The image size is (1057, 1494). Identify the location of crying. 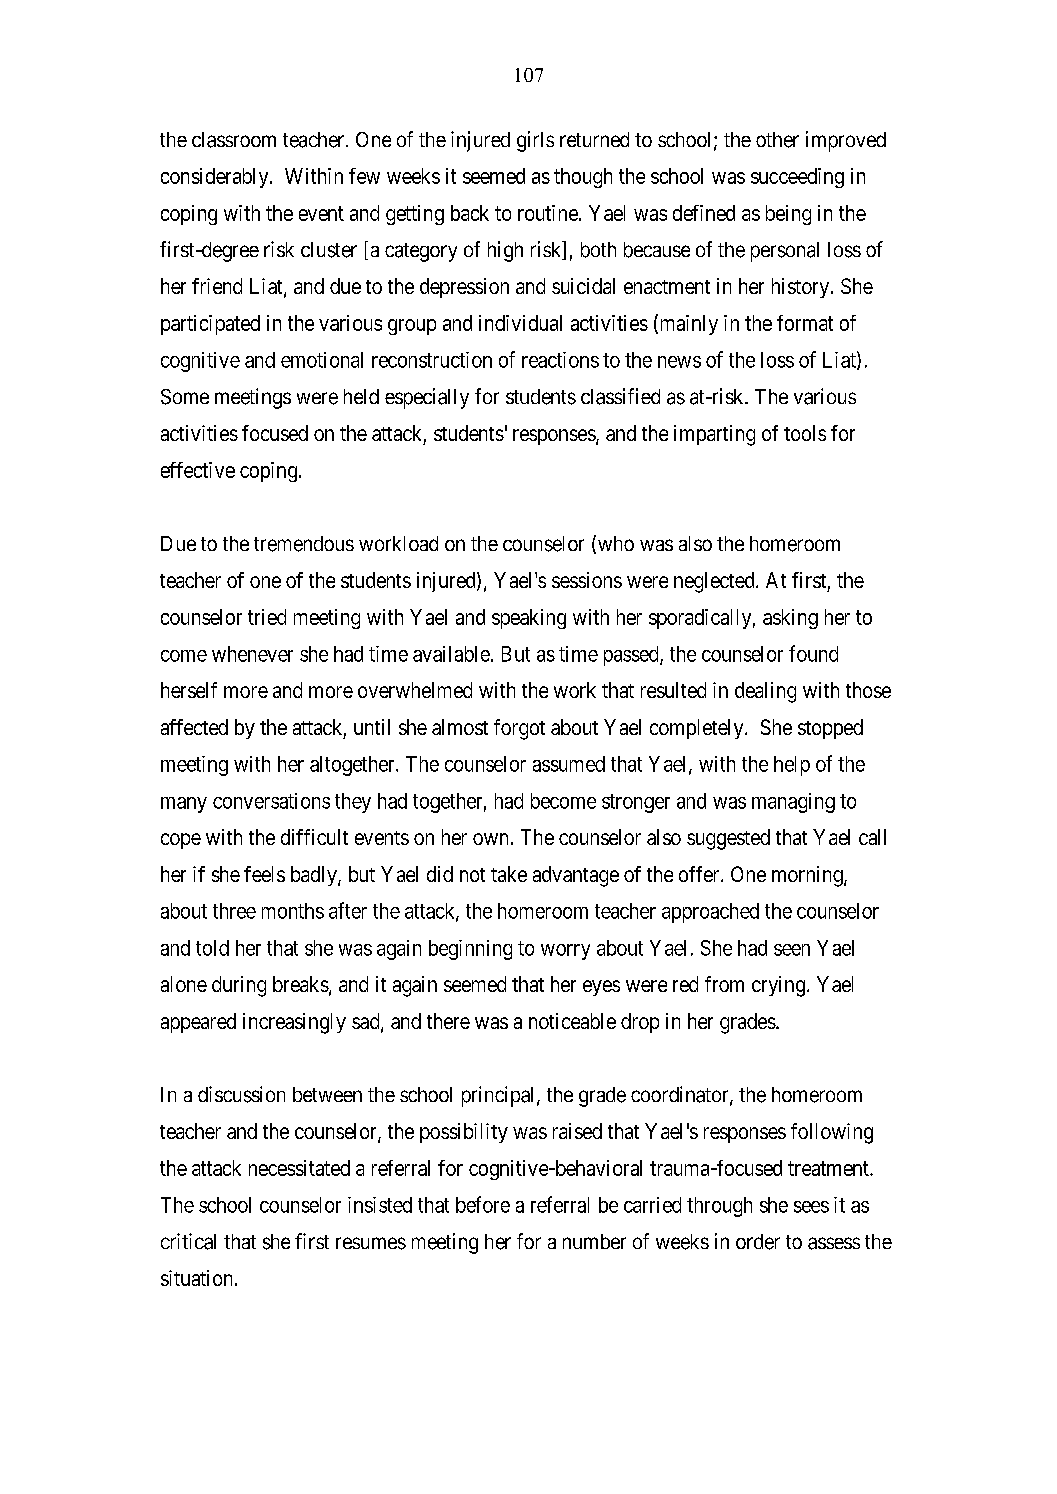
(778, 986).
